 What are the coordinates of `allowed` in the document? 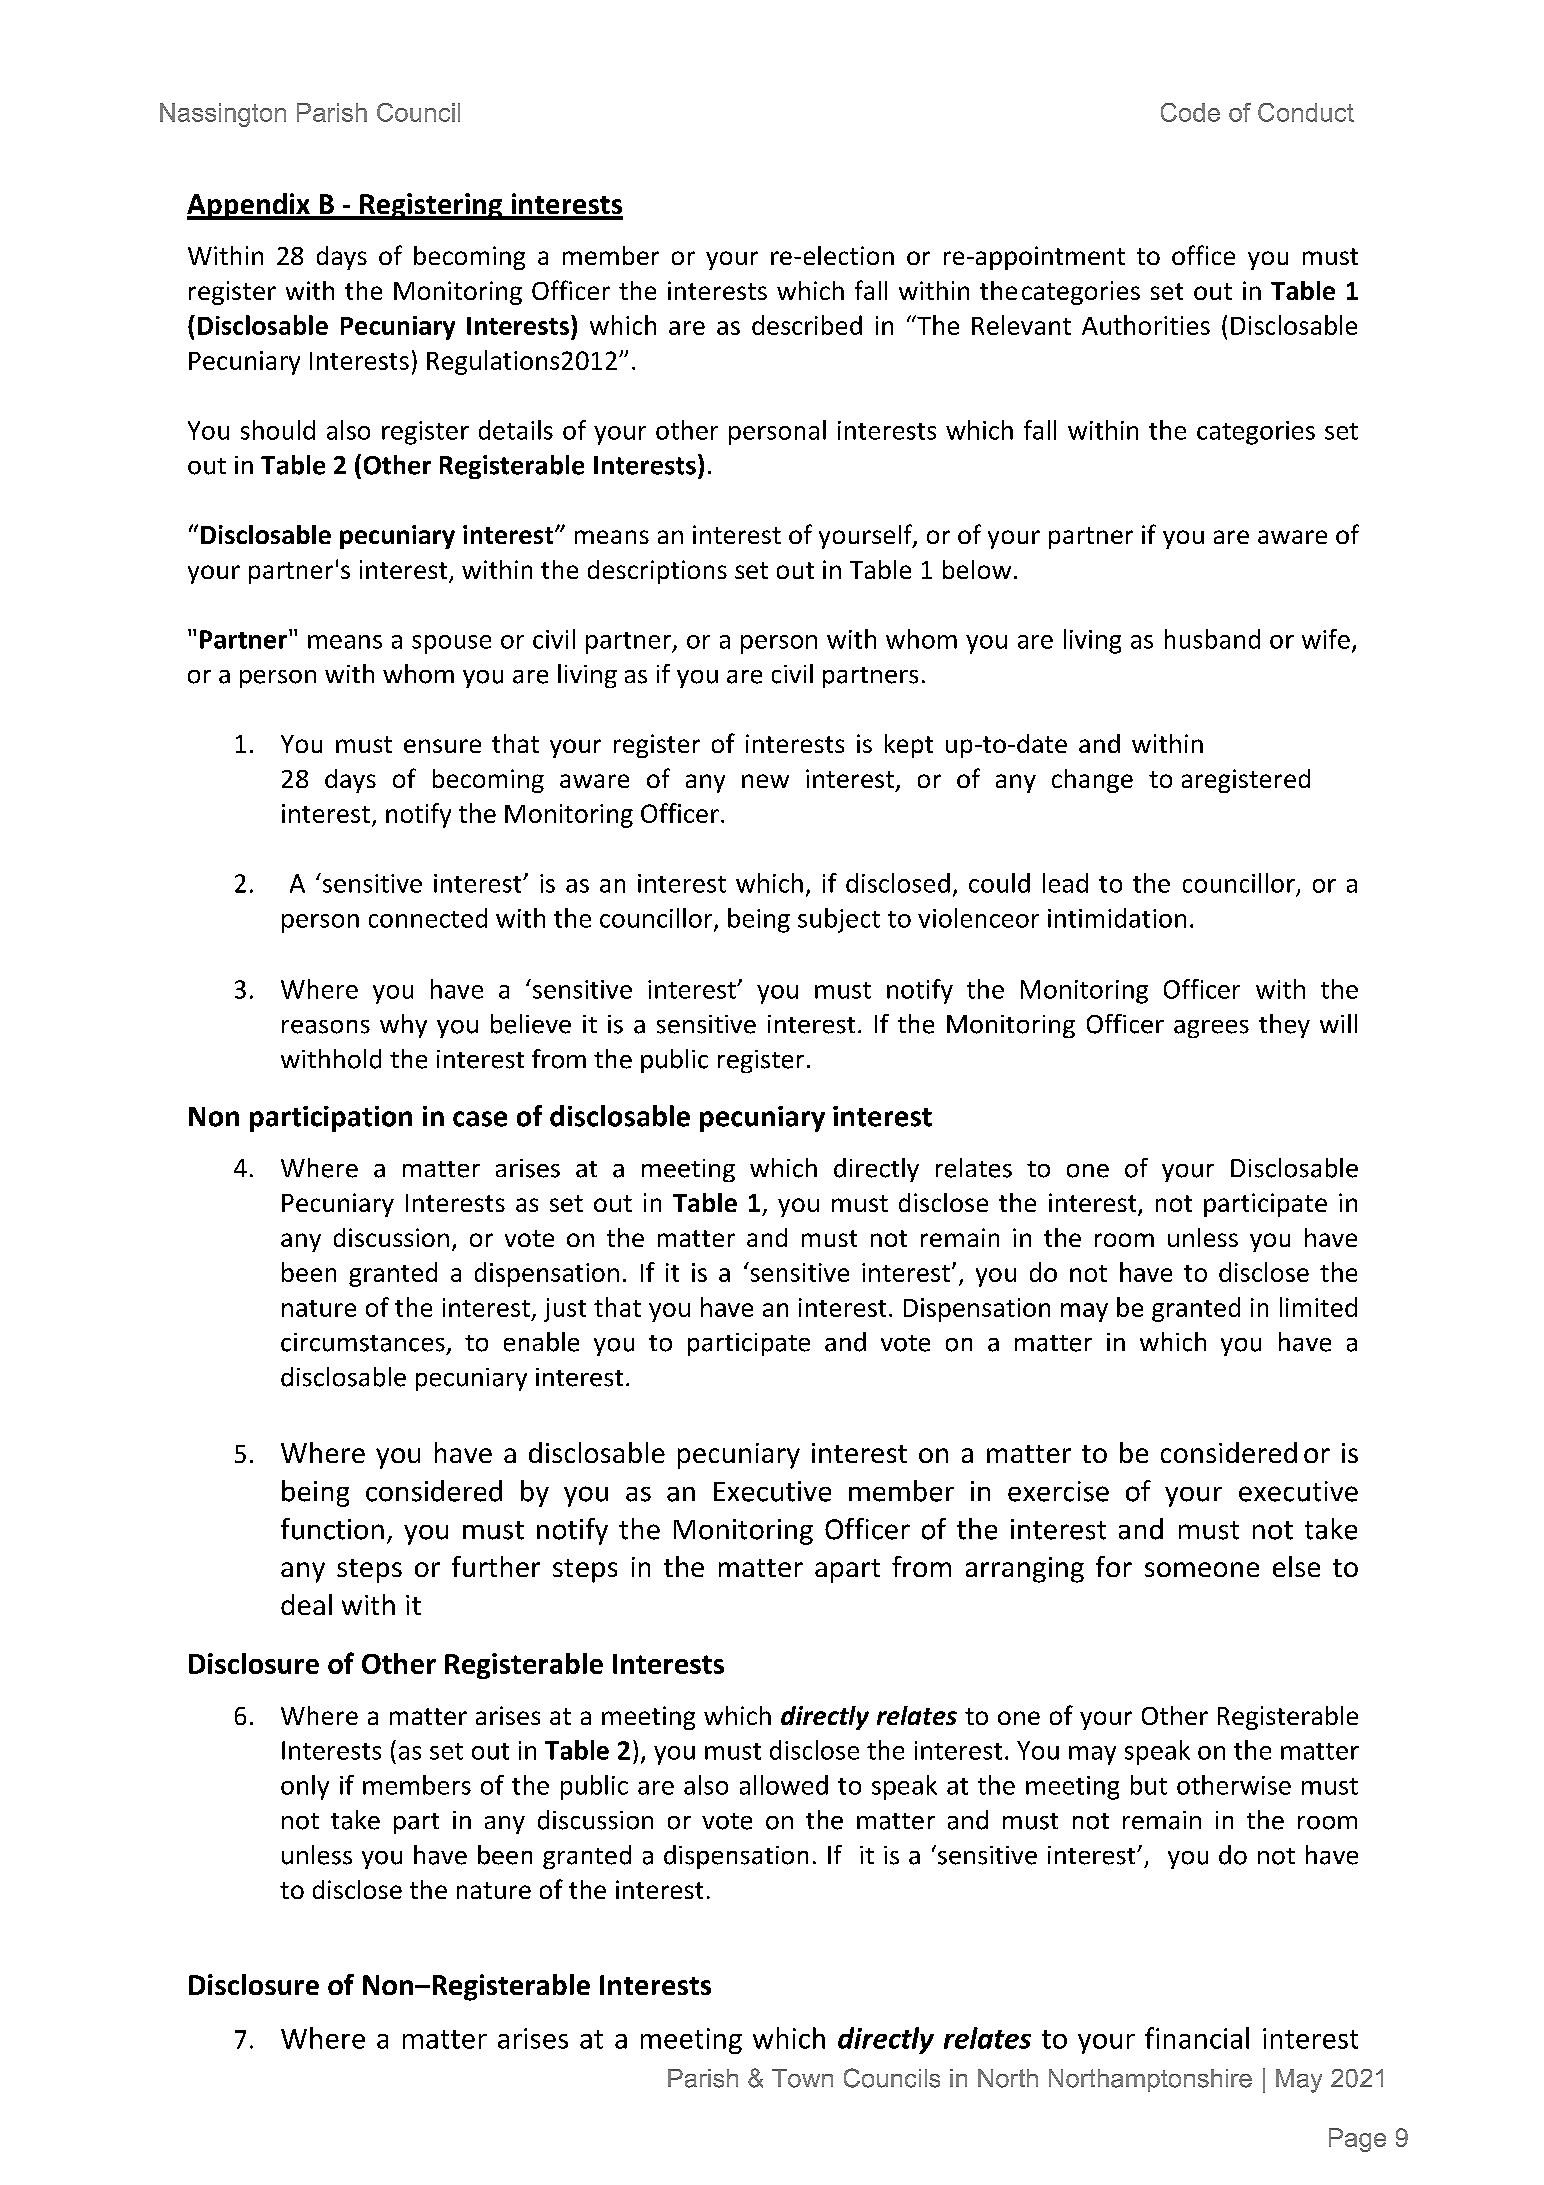 It's located at (784, 1785).
